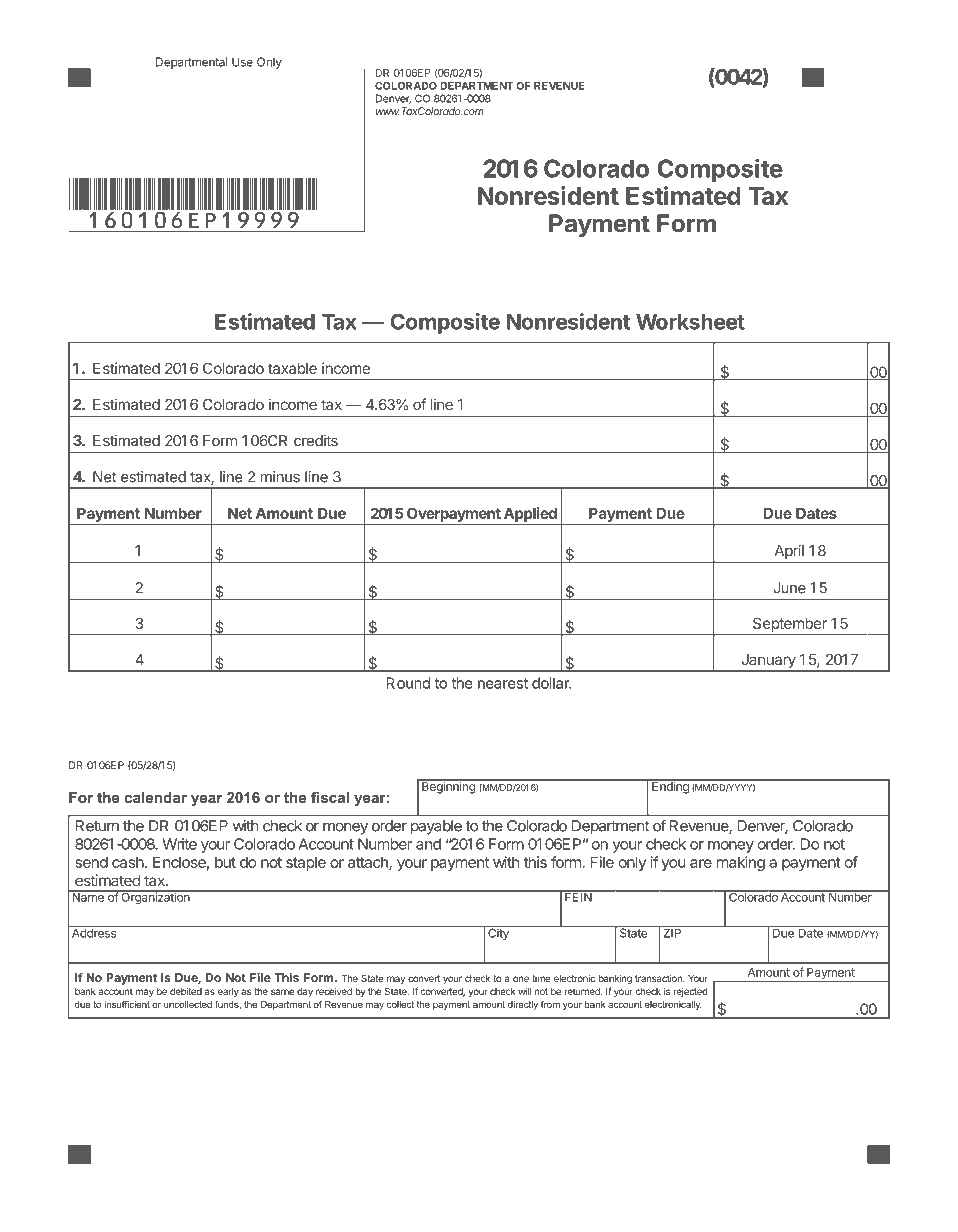 The image size is (958, 1232). I want to click on April, so click(789, 553).
